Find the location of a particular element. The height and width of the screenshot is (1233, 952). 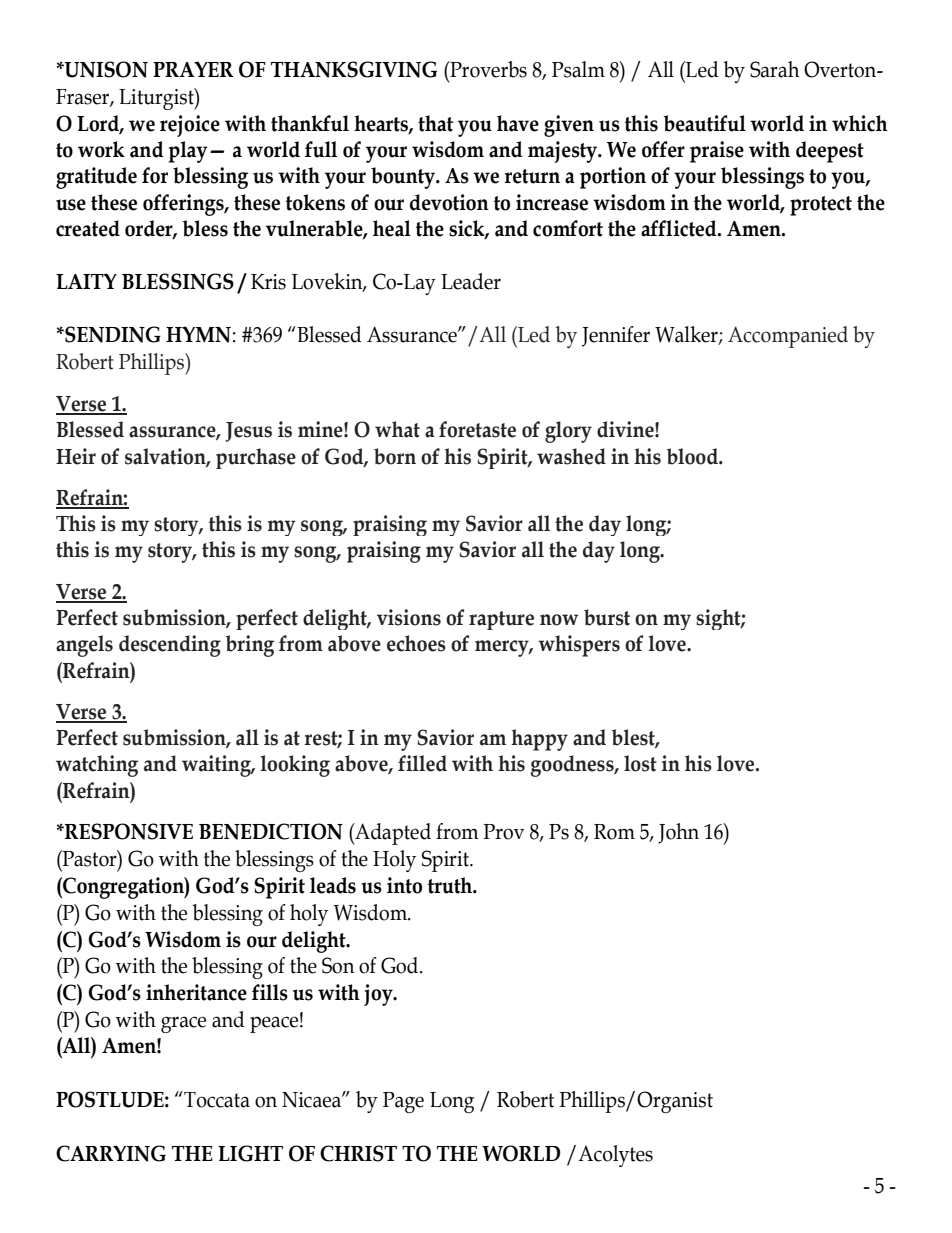

rejoice is located at coordinates (190, 126).
